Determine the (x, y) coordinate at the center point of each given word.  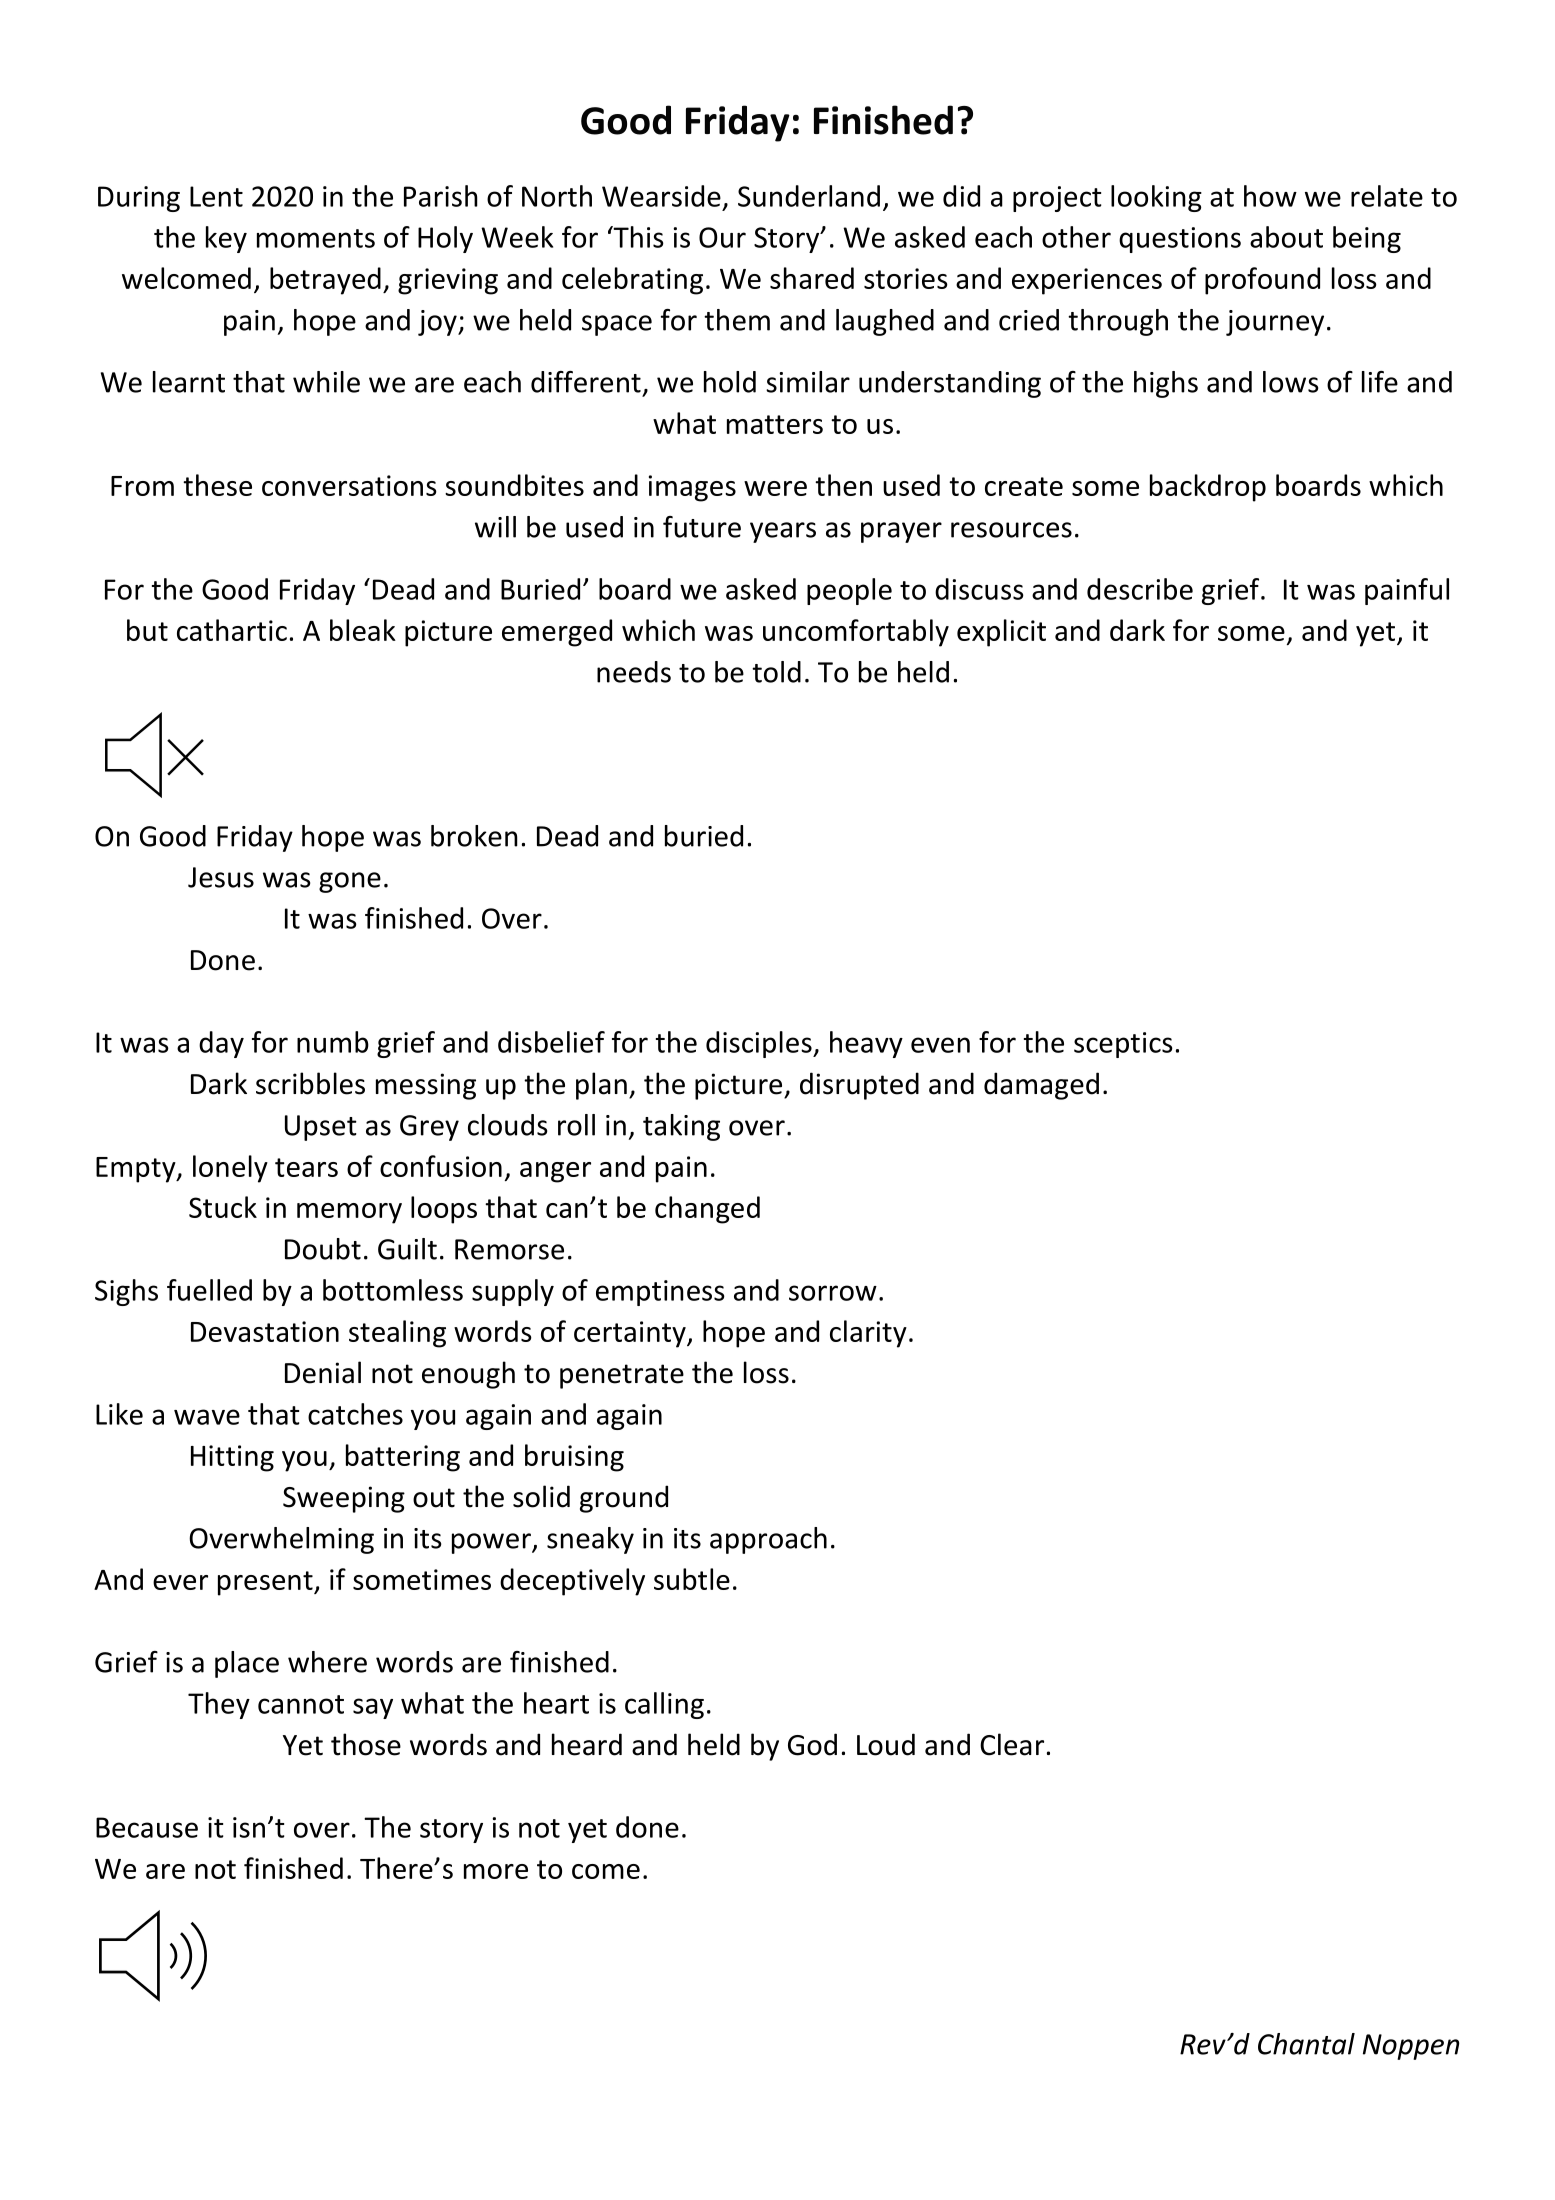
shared (812, 278)
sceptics (1123, 1045)
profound (1262, 281)
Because (147, 1827)
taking (681, 1127)
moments (316, 238)
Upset (321, 1128)
